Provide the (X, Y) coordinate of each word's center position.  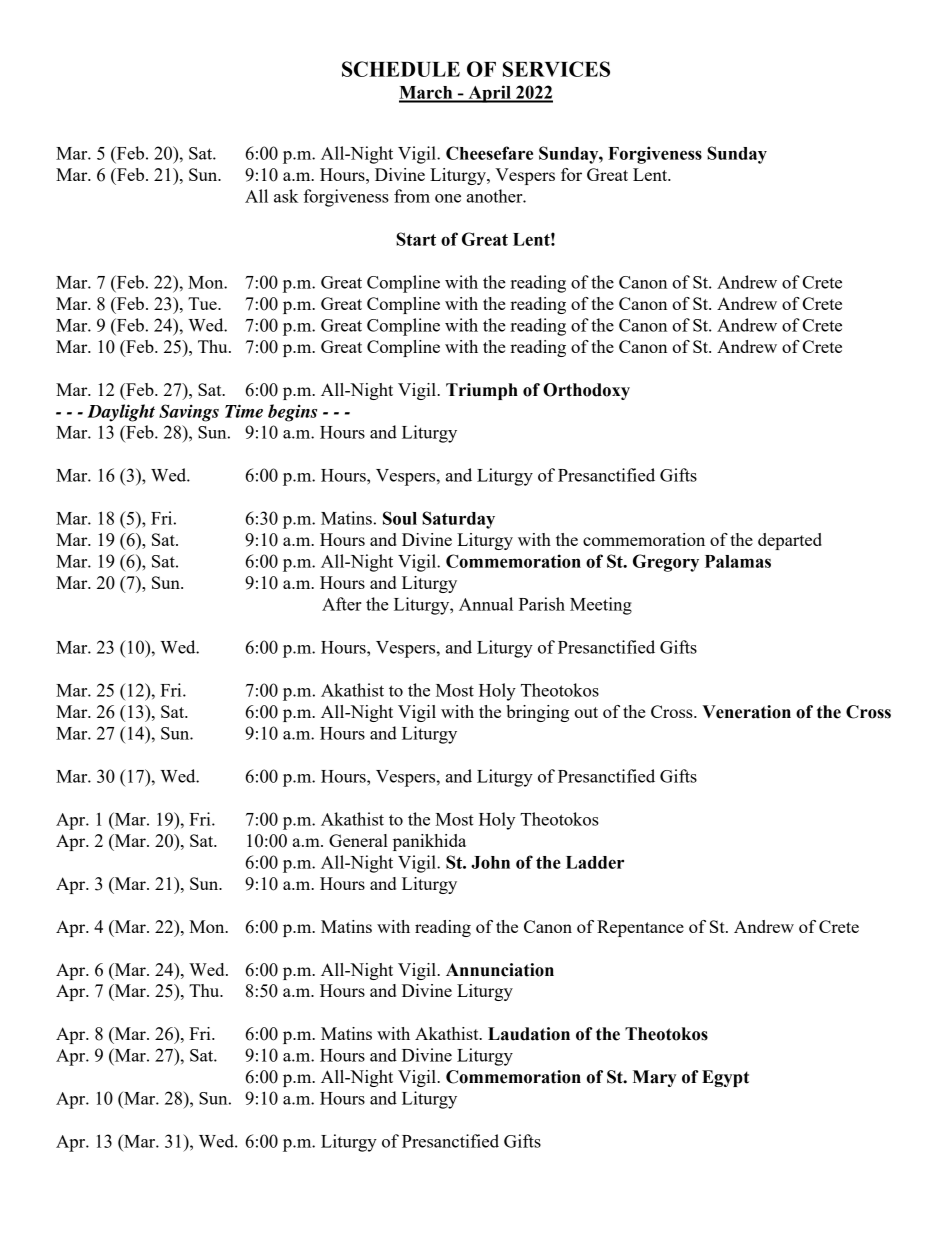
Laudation (529, 1034)
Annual (486, 604)
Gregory (666, 563)
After (342, 604)
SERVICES (556, 69)
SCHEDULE (401, 69)
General (358, 840)
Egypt (725, 1078)
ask (286, 196)
